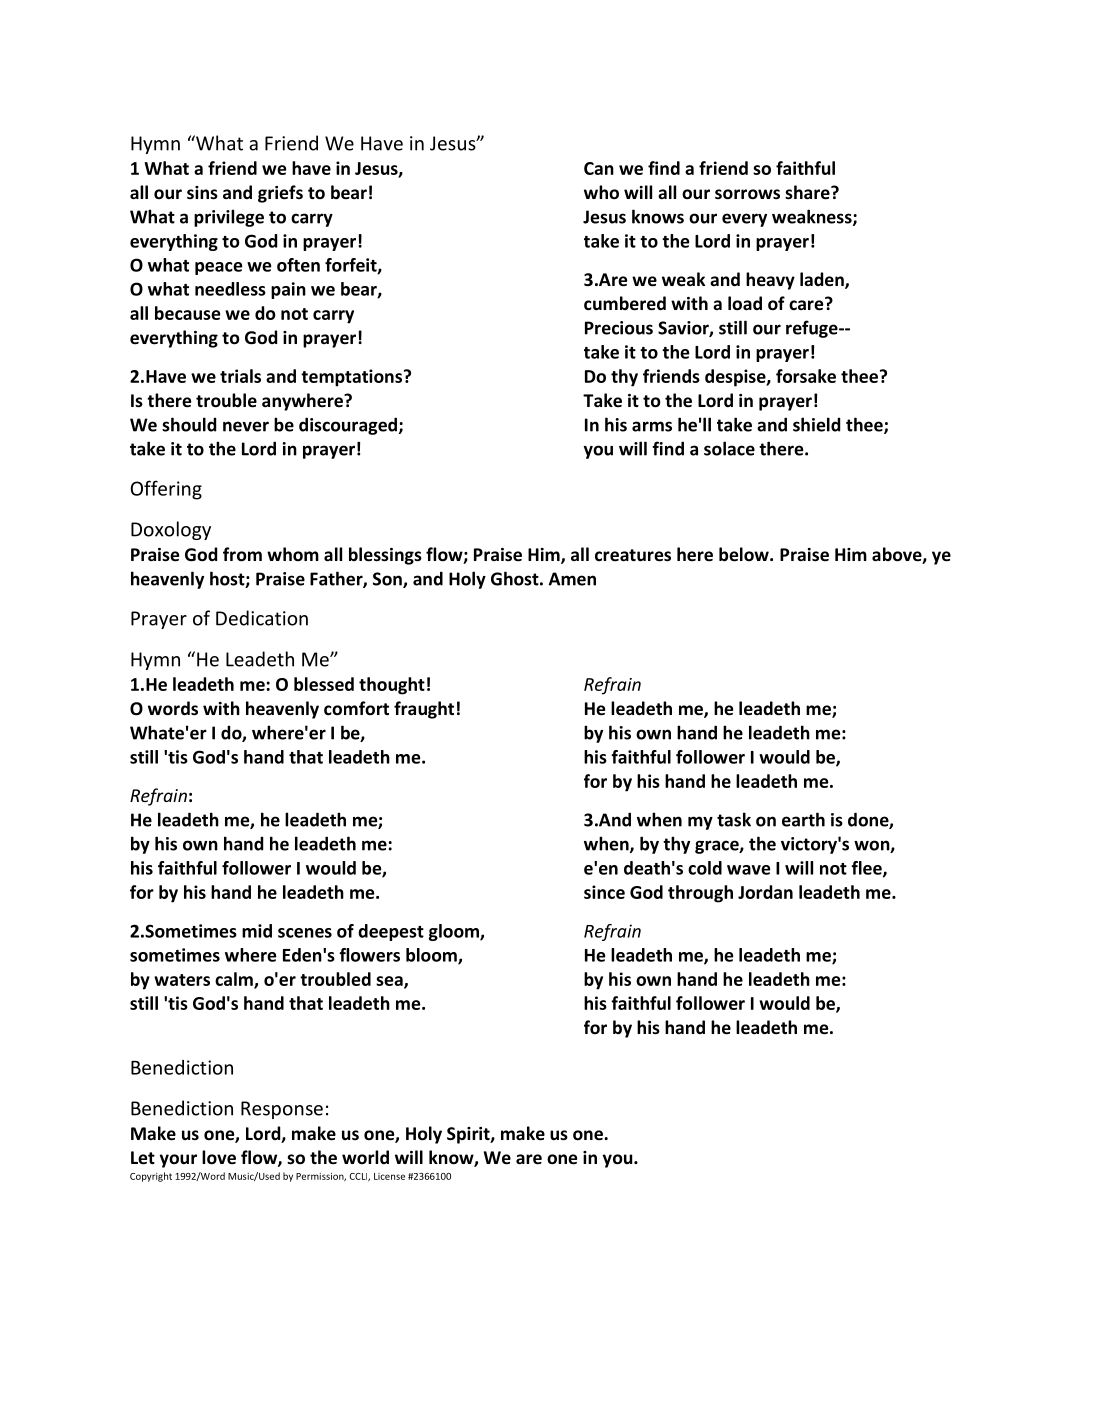 This screenshot has width=1102, height=1426. I want to click on Can, so click(599, 168).
